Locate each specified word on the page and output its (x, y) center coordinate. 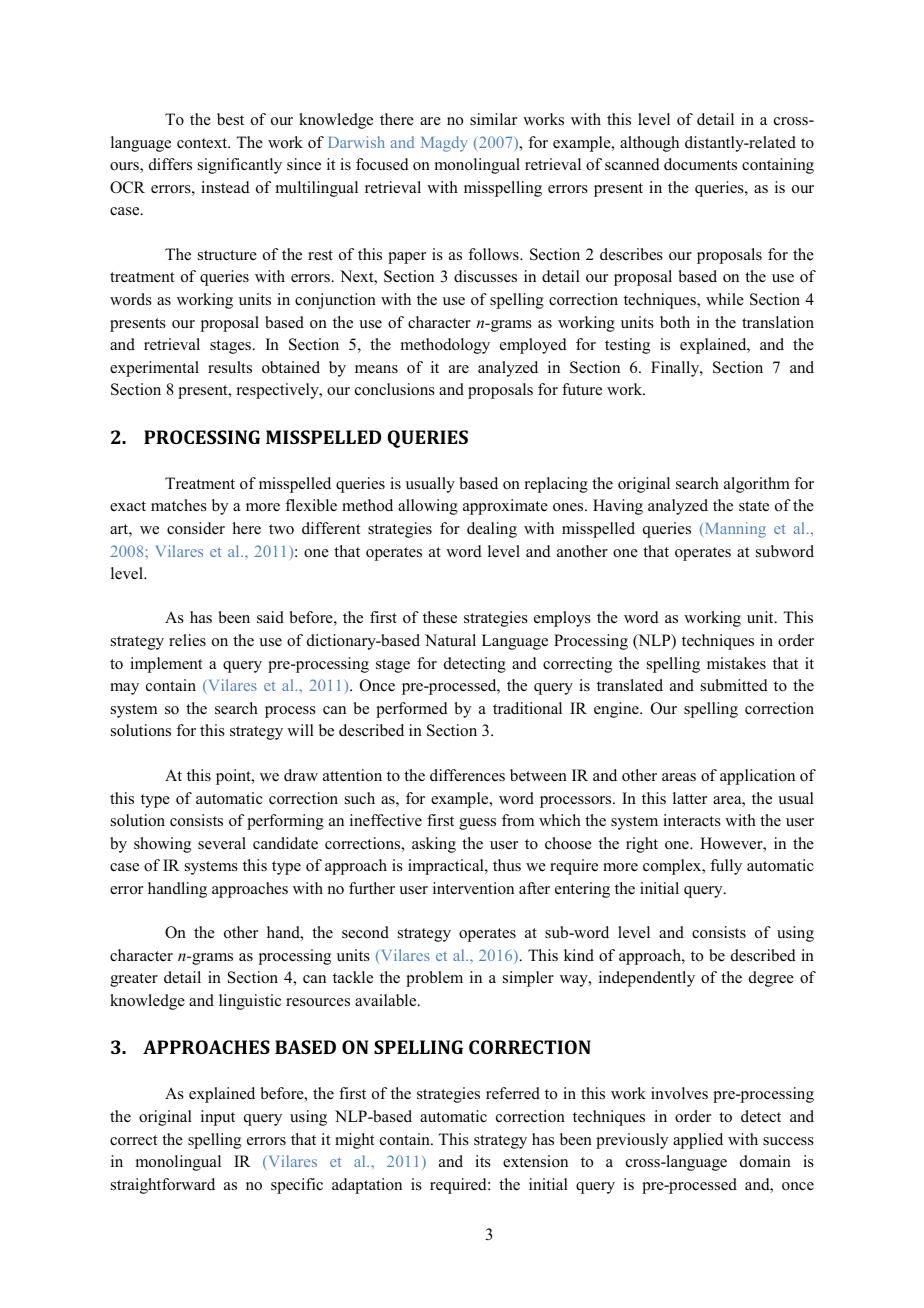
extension (535, 1161)
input (218, 1118)
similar (493, 119)
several (222, 843)
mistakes (736, 663)
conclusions (395, 389)
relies (187, 640)
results (230, 367)
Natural (450, 640)
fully (726, 867)
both (675, 322)
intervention (473, 888)
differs (170, 164)
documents (700, 164)
